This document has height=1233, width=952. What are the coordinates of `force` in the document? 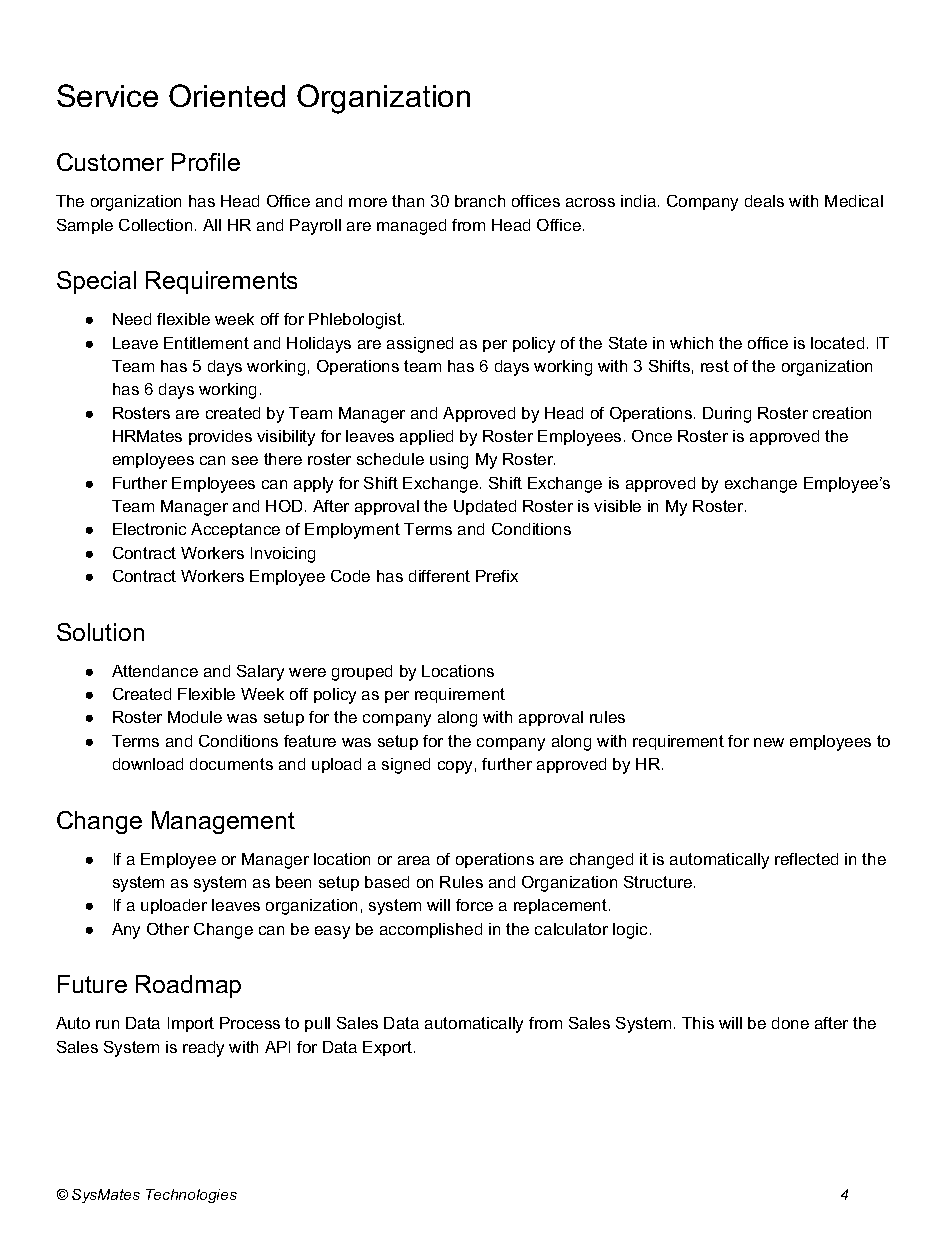 It's located at (474, 905).
